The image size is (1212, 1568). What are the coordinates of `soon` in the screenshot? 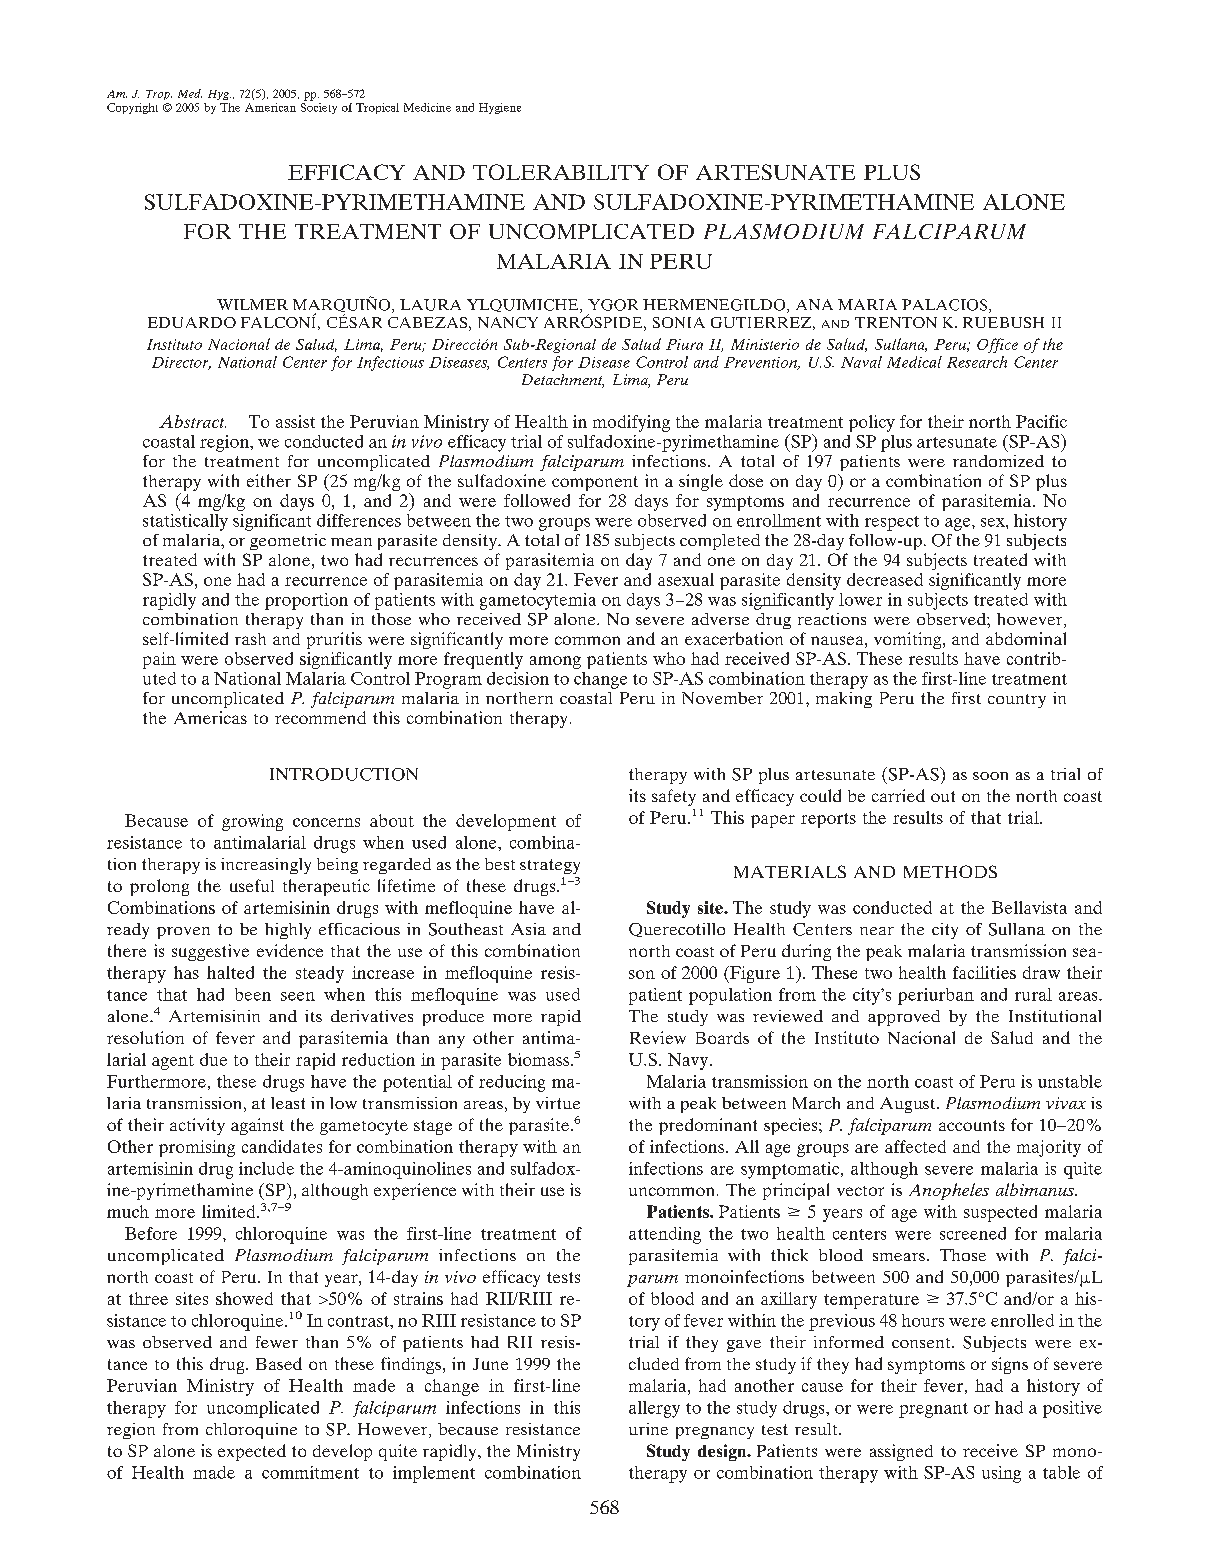 It's located at (990, 776).
